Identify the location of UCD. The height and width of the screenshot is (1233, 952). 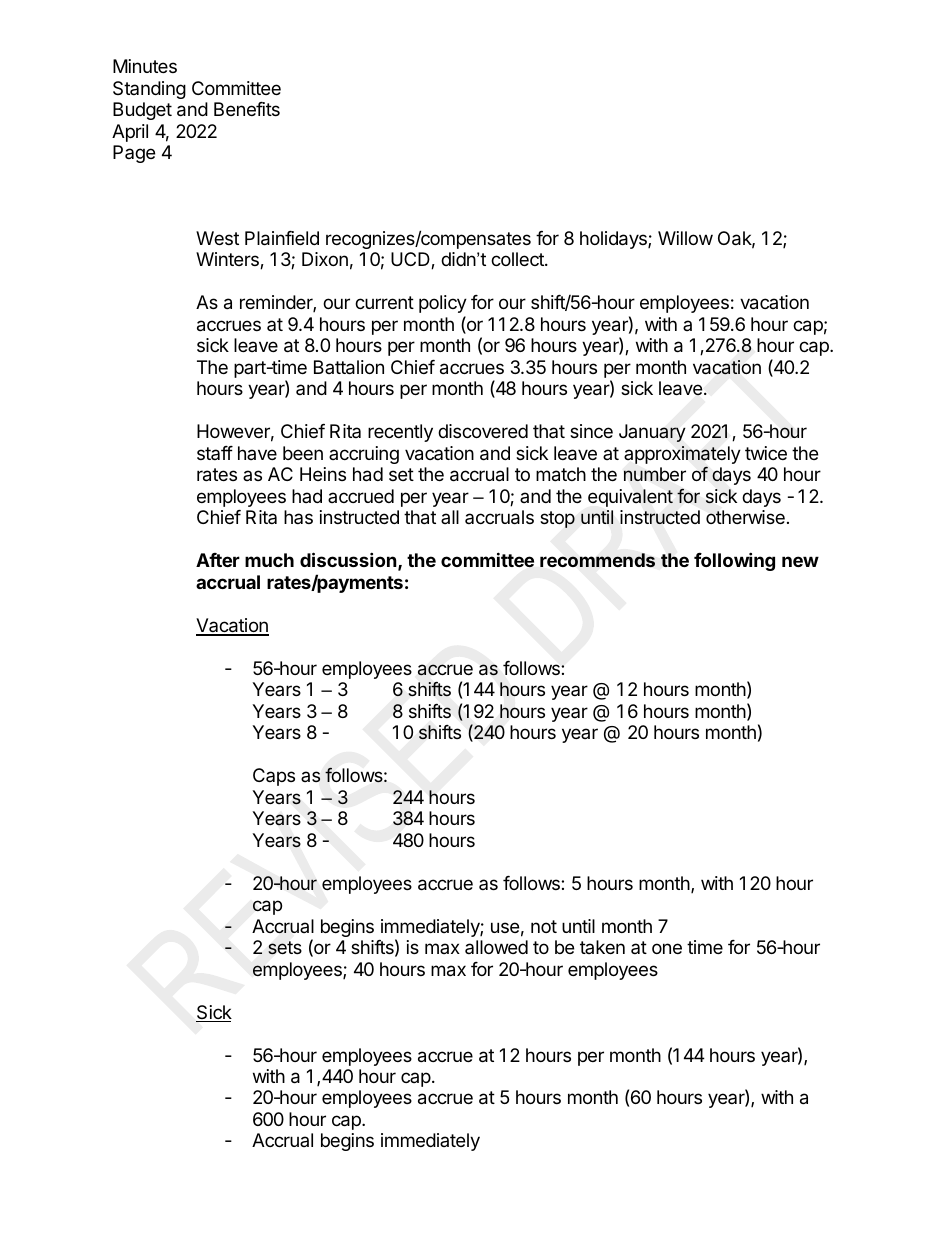
(411, 260).
